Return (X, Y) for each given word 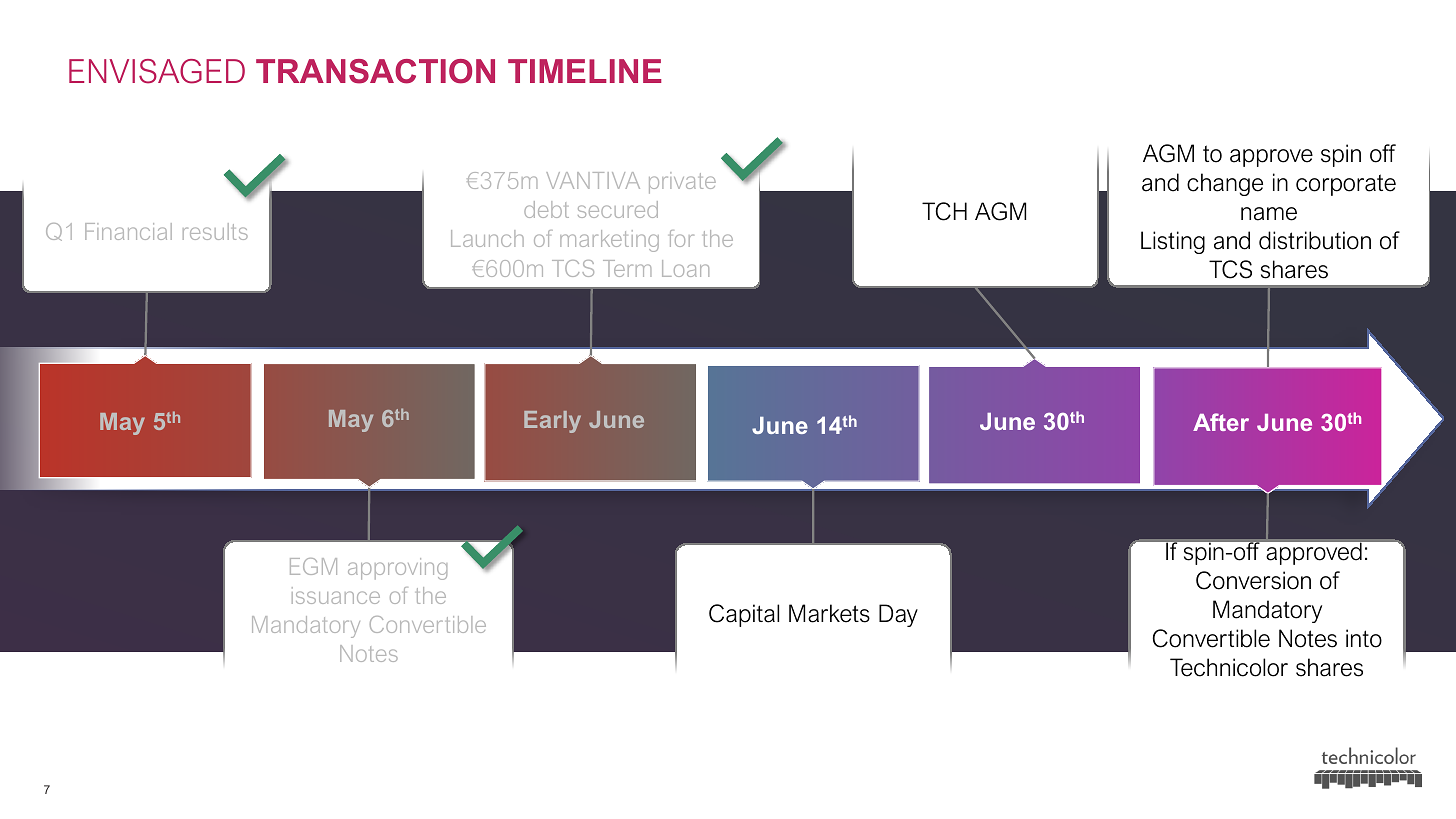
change (1225, 184)
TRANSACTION (375, 71)
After (1221, 422)
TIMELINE (584, 71)
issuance (336, 595)
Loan (685, 268)
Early (552, 422)
